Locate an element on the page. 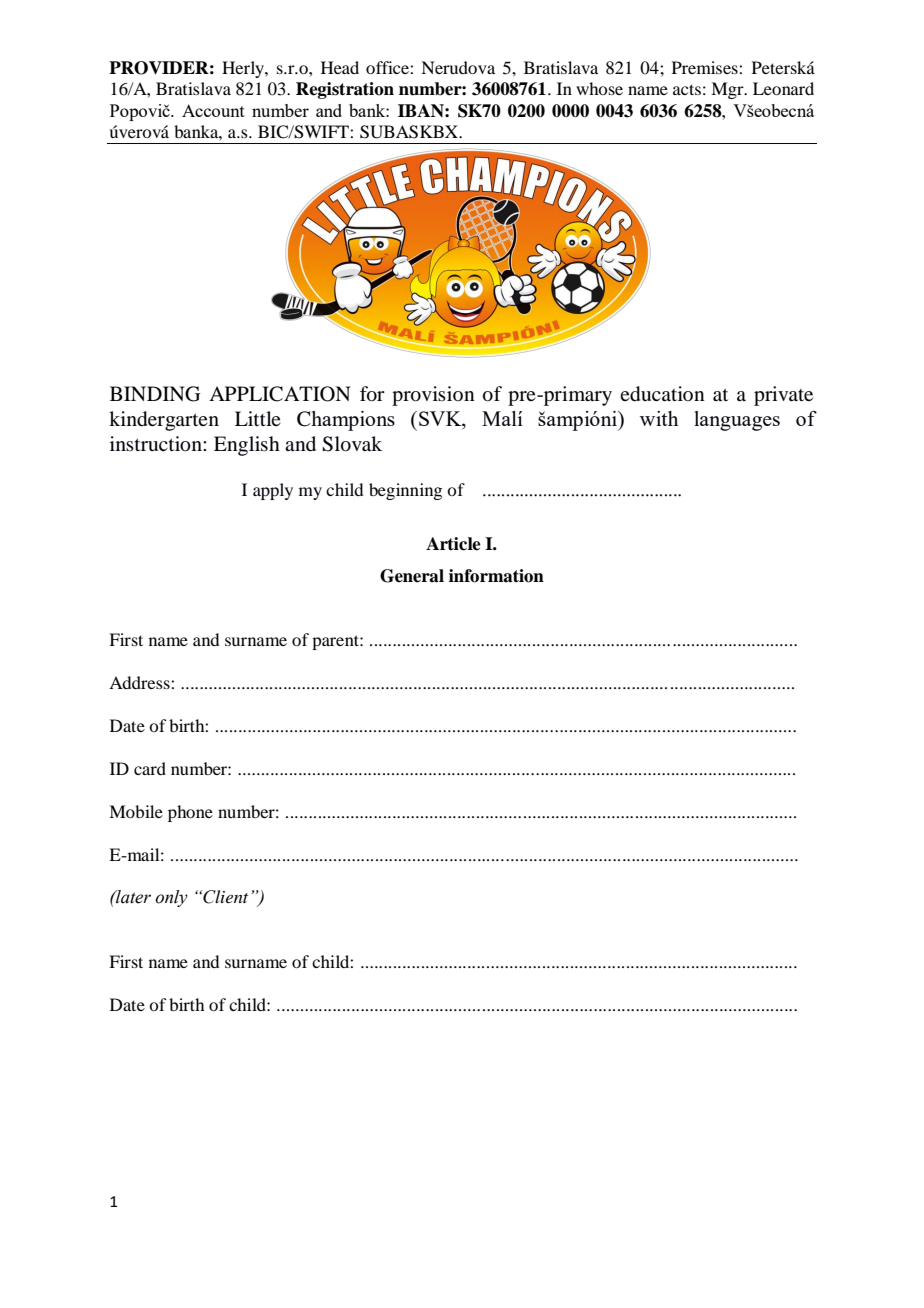 The width and height of the image is (924, 1308). Registration is located at coordinates (345, 90).
